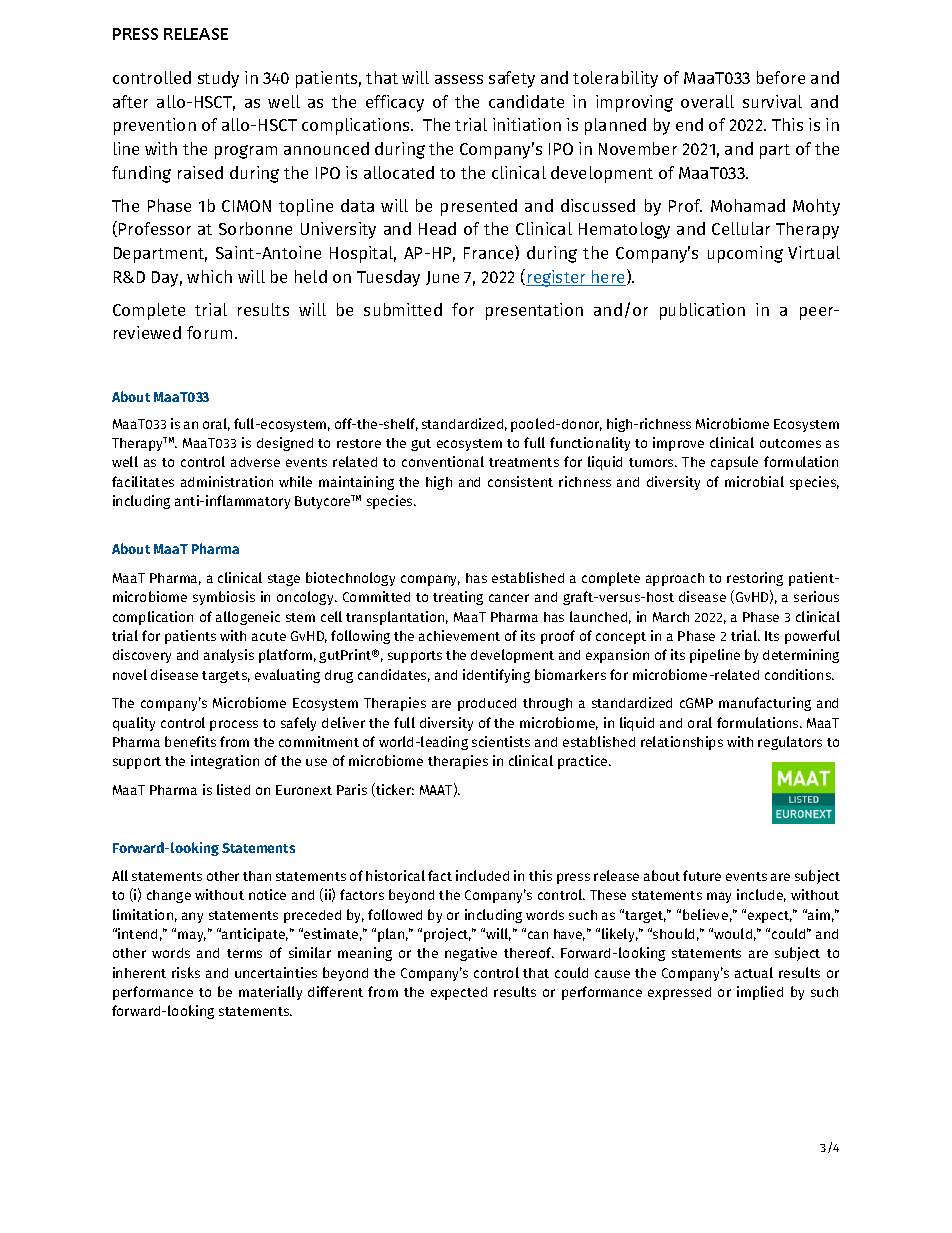 This screenshot has height=1233, width=952. What do you see at coordinates (459, 79) in the screenshot?
I see `assess` at bounding box center [459, 79].
